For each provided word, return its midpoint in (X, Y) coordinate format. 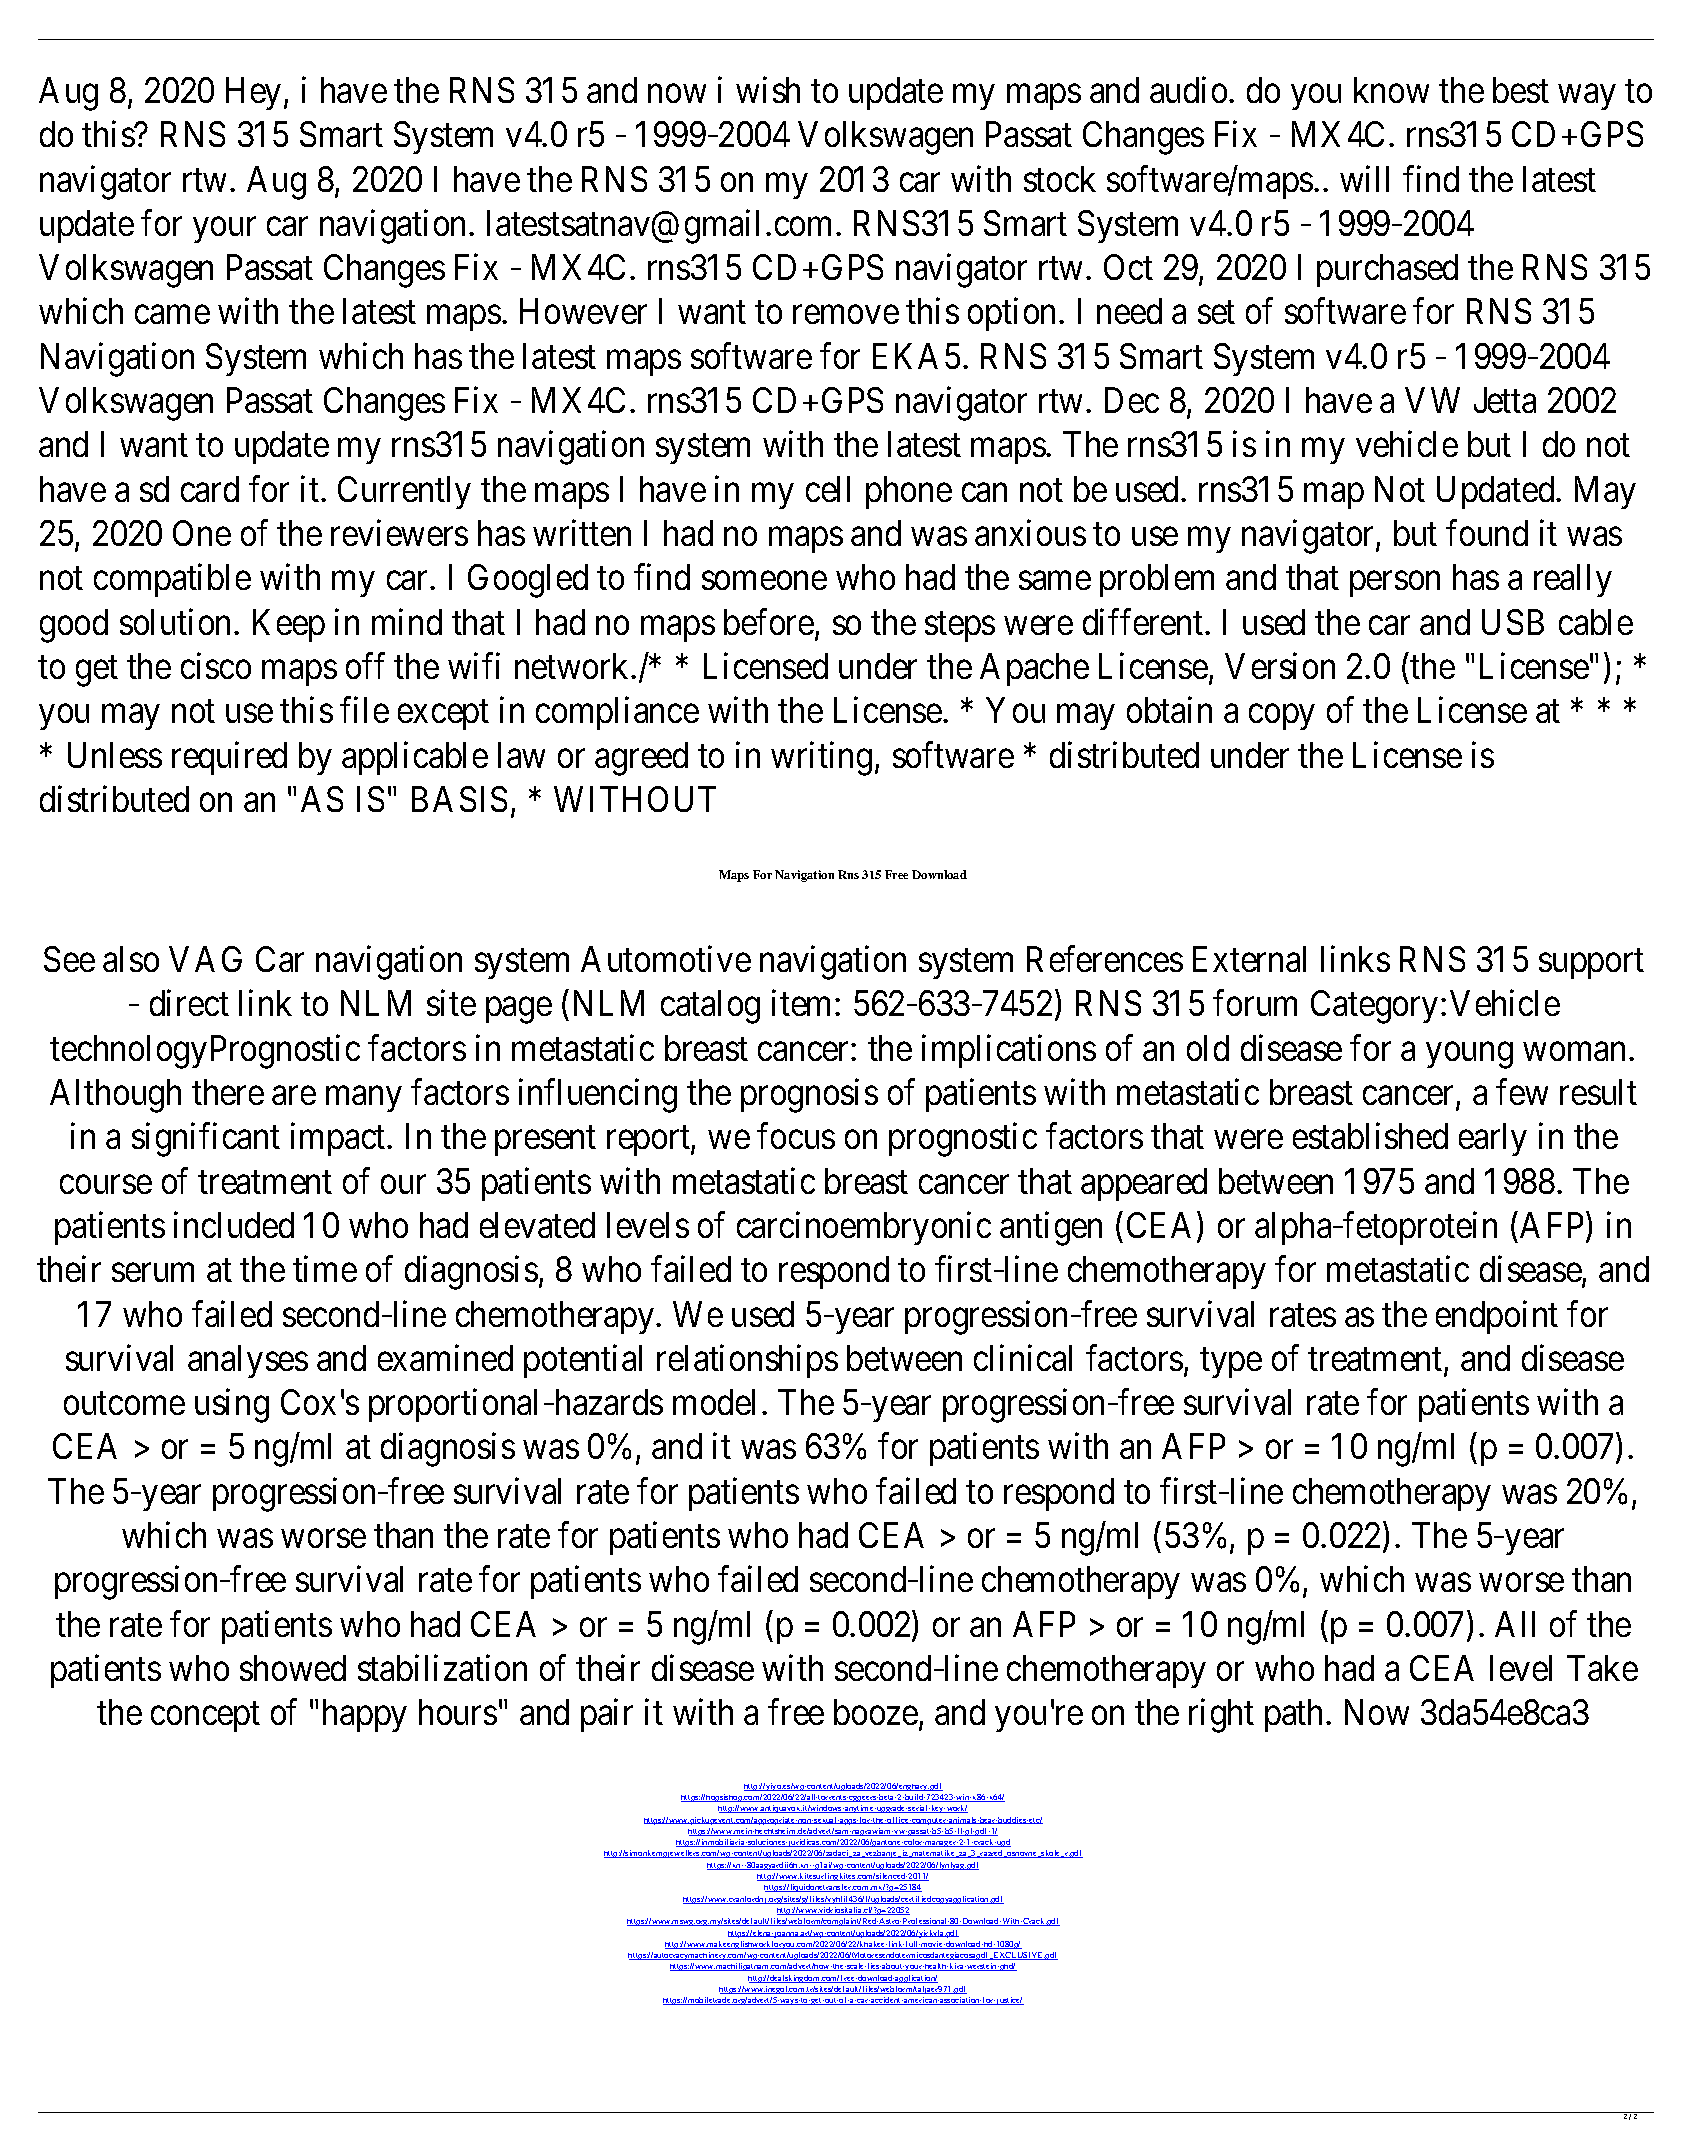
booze (876, 1712)
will (1364, 178)
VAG (205, 959)
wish (768, 90)
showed (293, 1668)
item (804, 1003)
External (1249, 959)
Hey (253, 93)
